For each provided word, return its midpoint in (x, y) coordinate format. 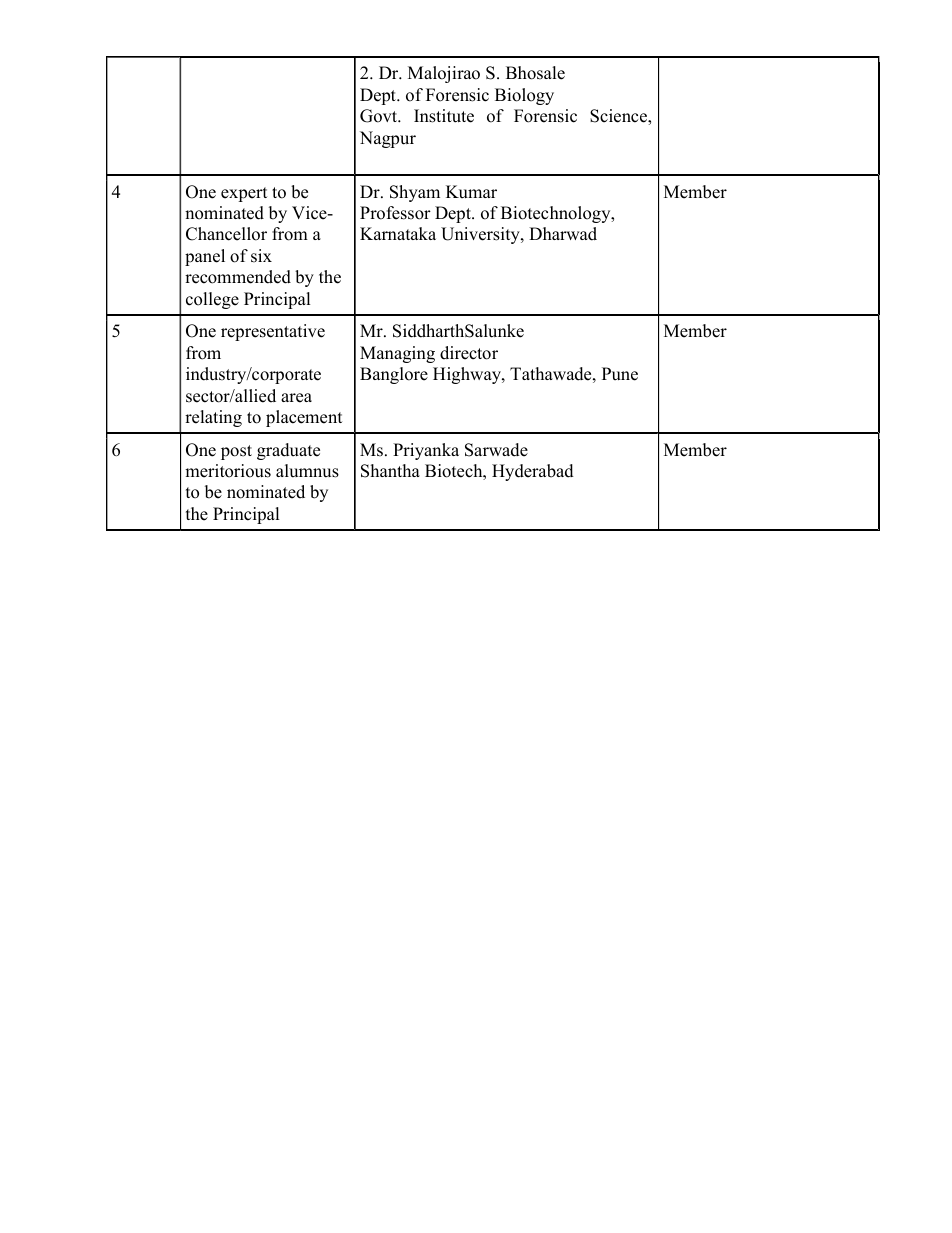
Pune (620, 374)
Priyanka (426, 451)
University (481, 235)
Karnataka (398, 233)
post (236, 452)
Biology (524, 96)
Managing (397, 354)
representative (273, 332)
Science (619, 116)
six (261, 256)
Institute (444, 116)
